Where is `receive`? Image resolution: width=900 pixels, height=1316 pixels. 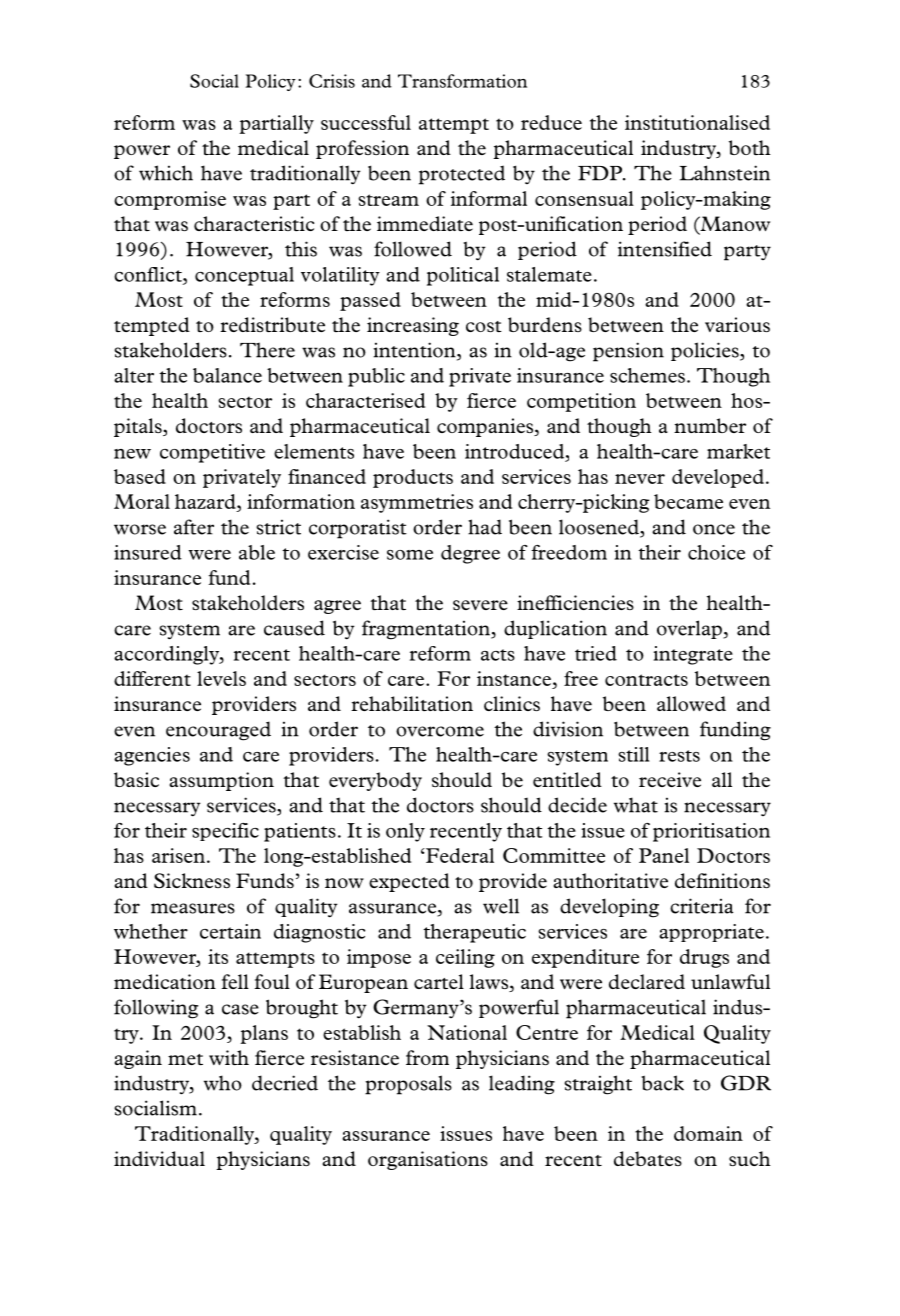 receive is located at coordinates (670, 779).
